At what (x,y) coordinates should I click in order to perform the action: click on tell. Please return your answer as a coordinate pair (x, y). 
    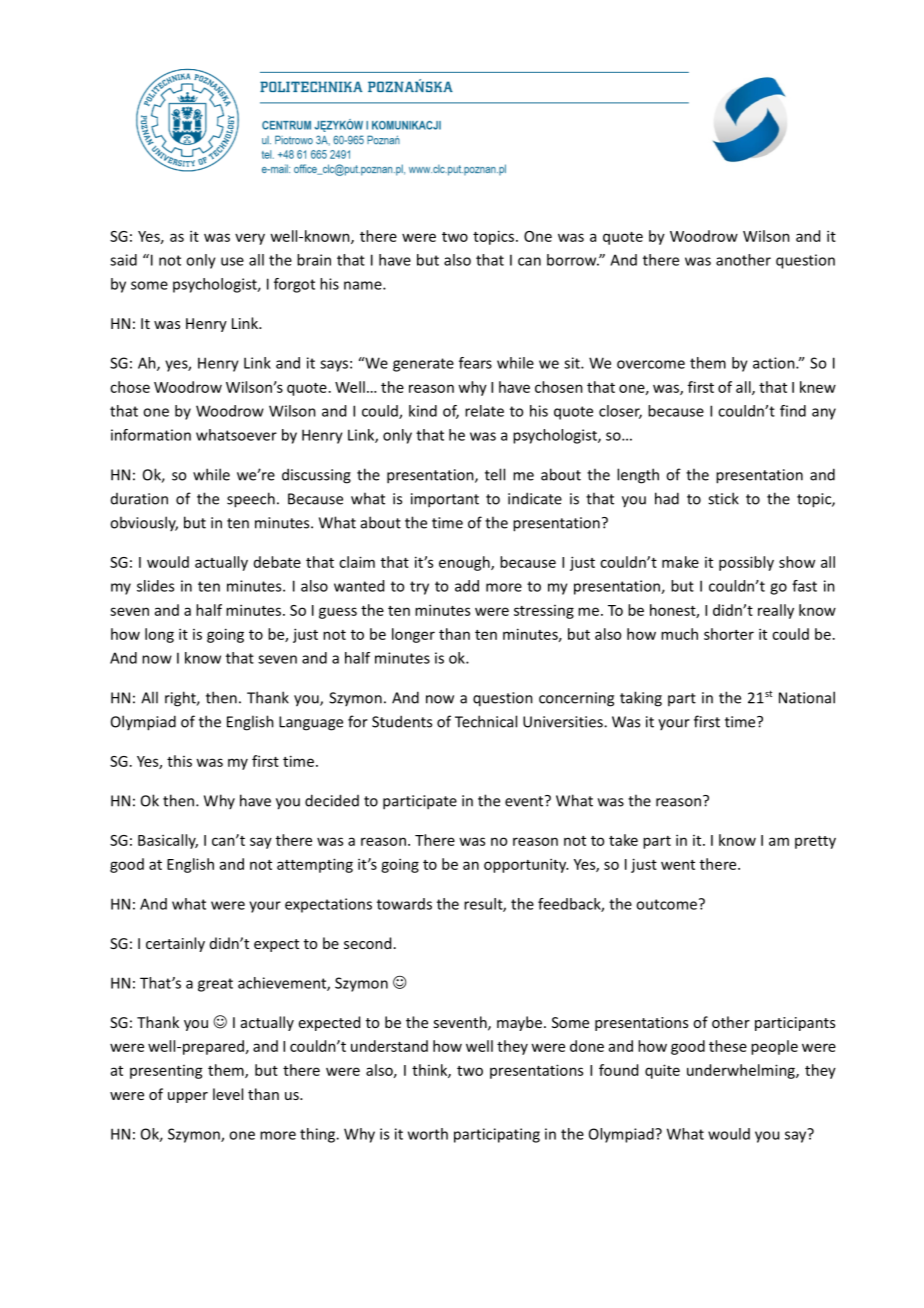
    Looking at the image, I should click on (495, 474).
